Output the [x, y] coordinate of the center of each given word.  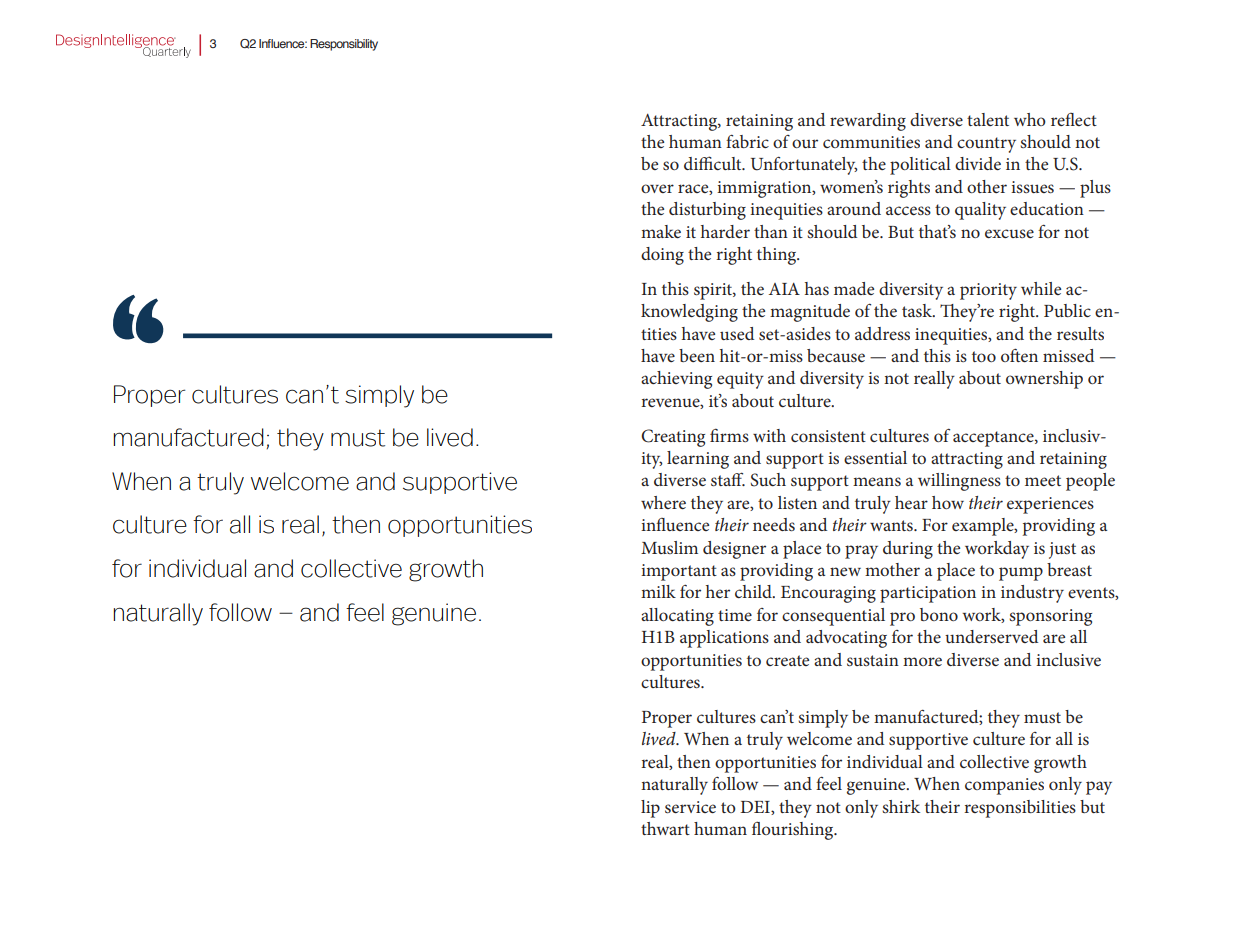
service [690, 807]
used [737, 333]
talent [988, 119]
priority [988, 291]
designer [734, 550]
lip [650, 809]
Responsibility [344, 45]
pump [1021, 574]
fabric [747, 141]
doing [662, 256]
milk [658, 591]
